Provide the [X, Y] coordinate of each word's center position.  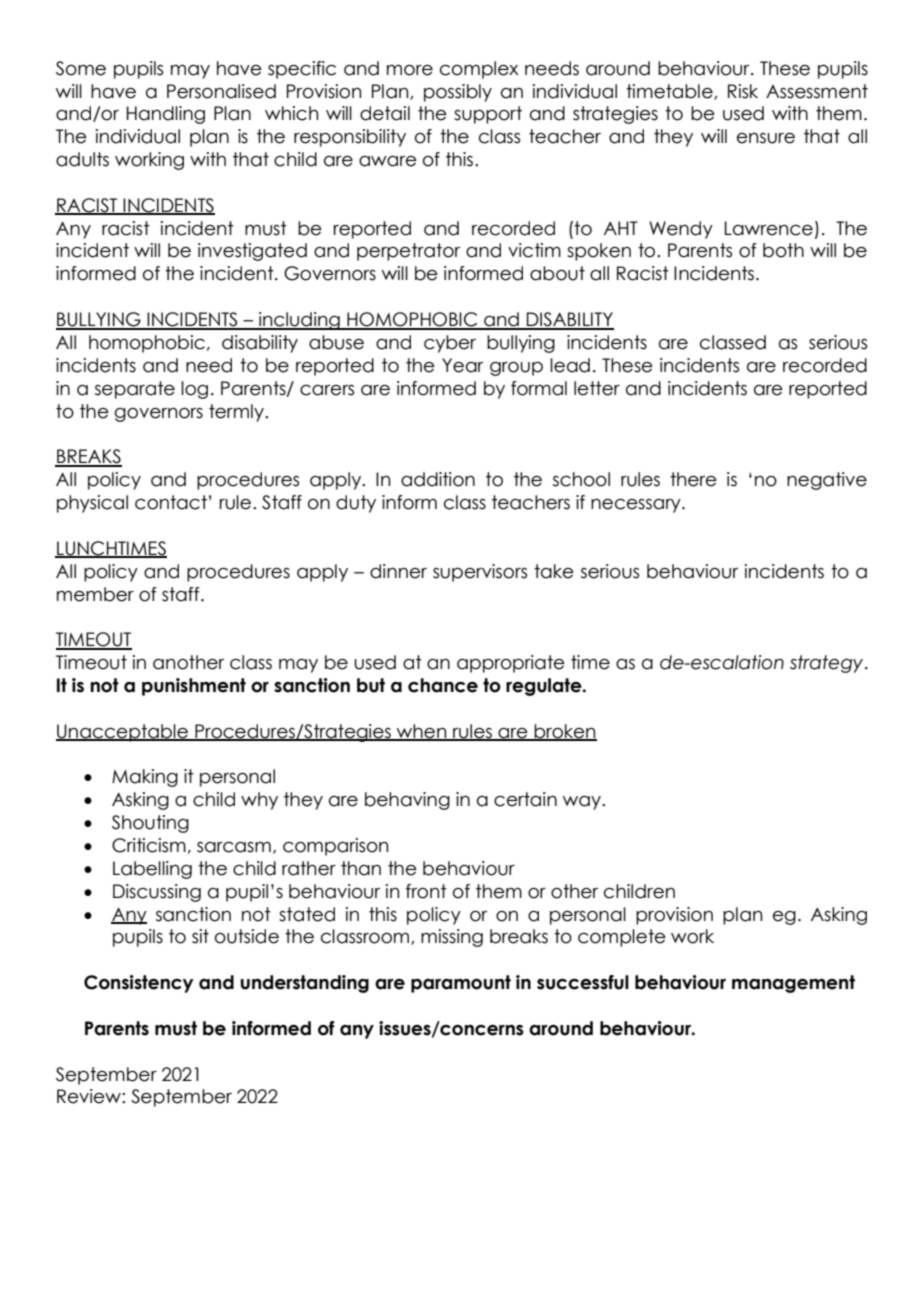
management [793, 984]
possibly [458, 93]
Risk [743, 91]
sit [200, 936]
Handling [166, 115]
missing [452, 938]
